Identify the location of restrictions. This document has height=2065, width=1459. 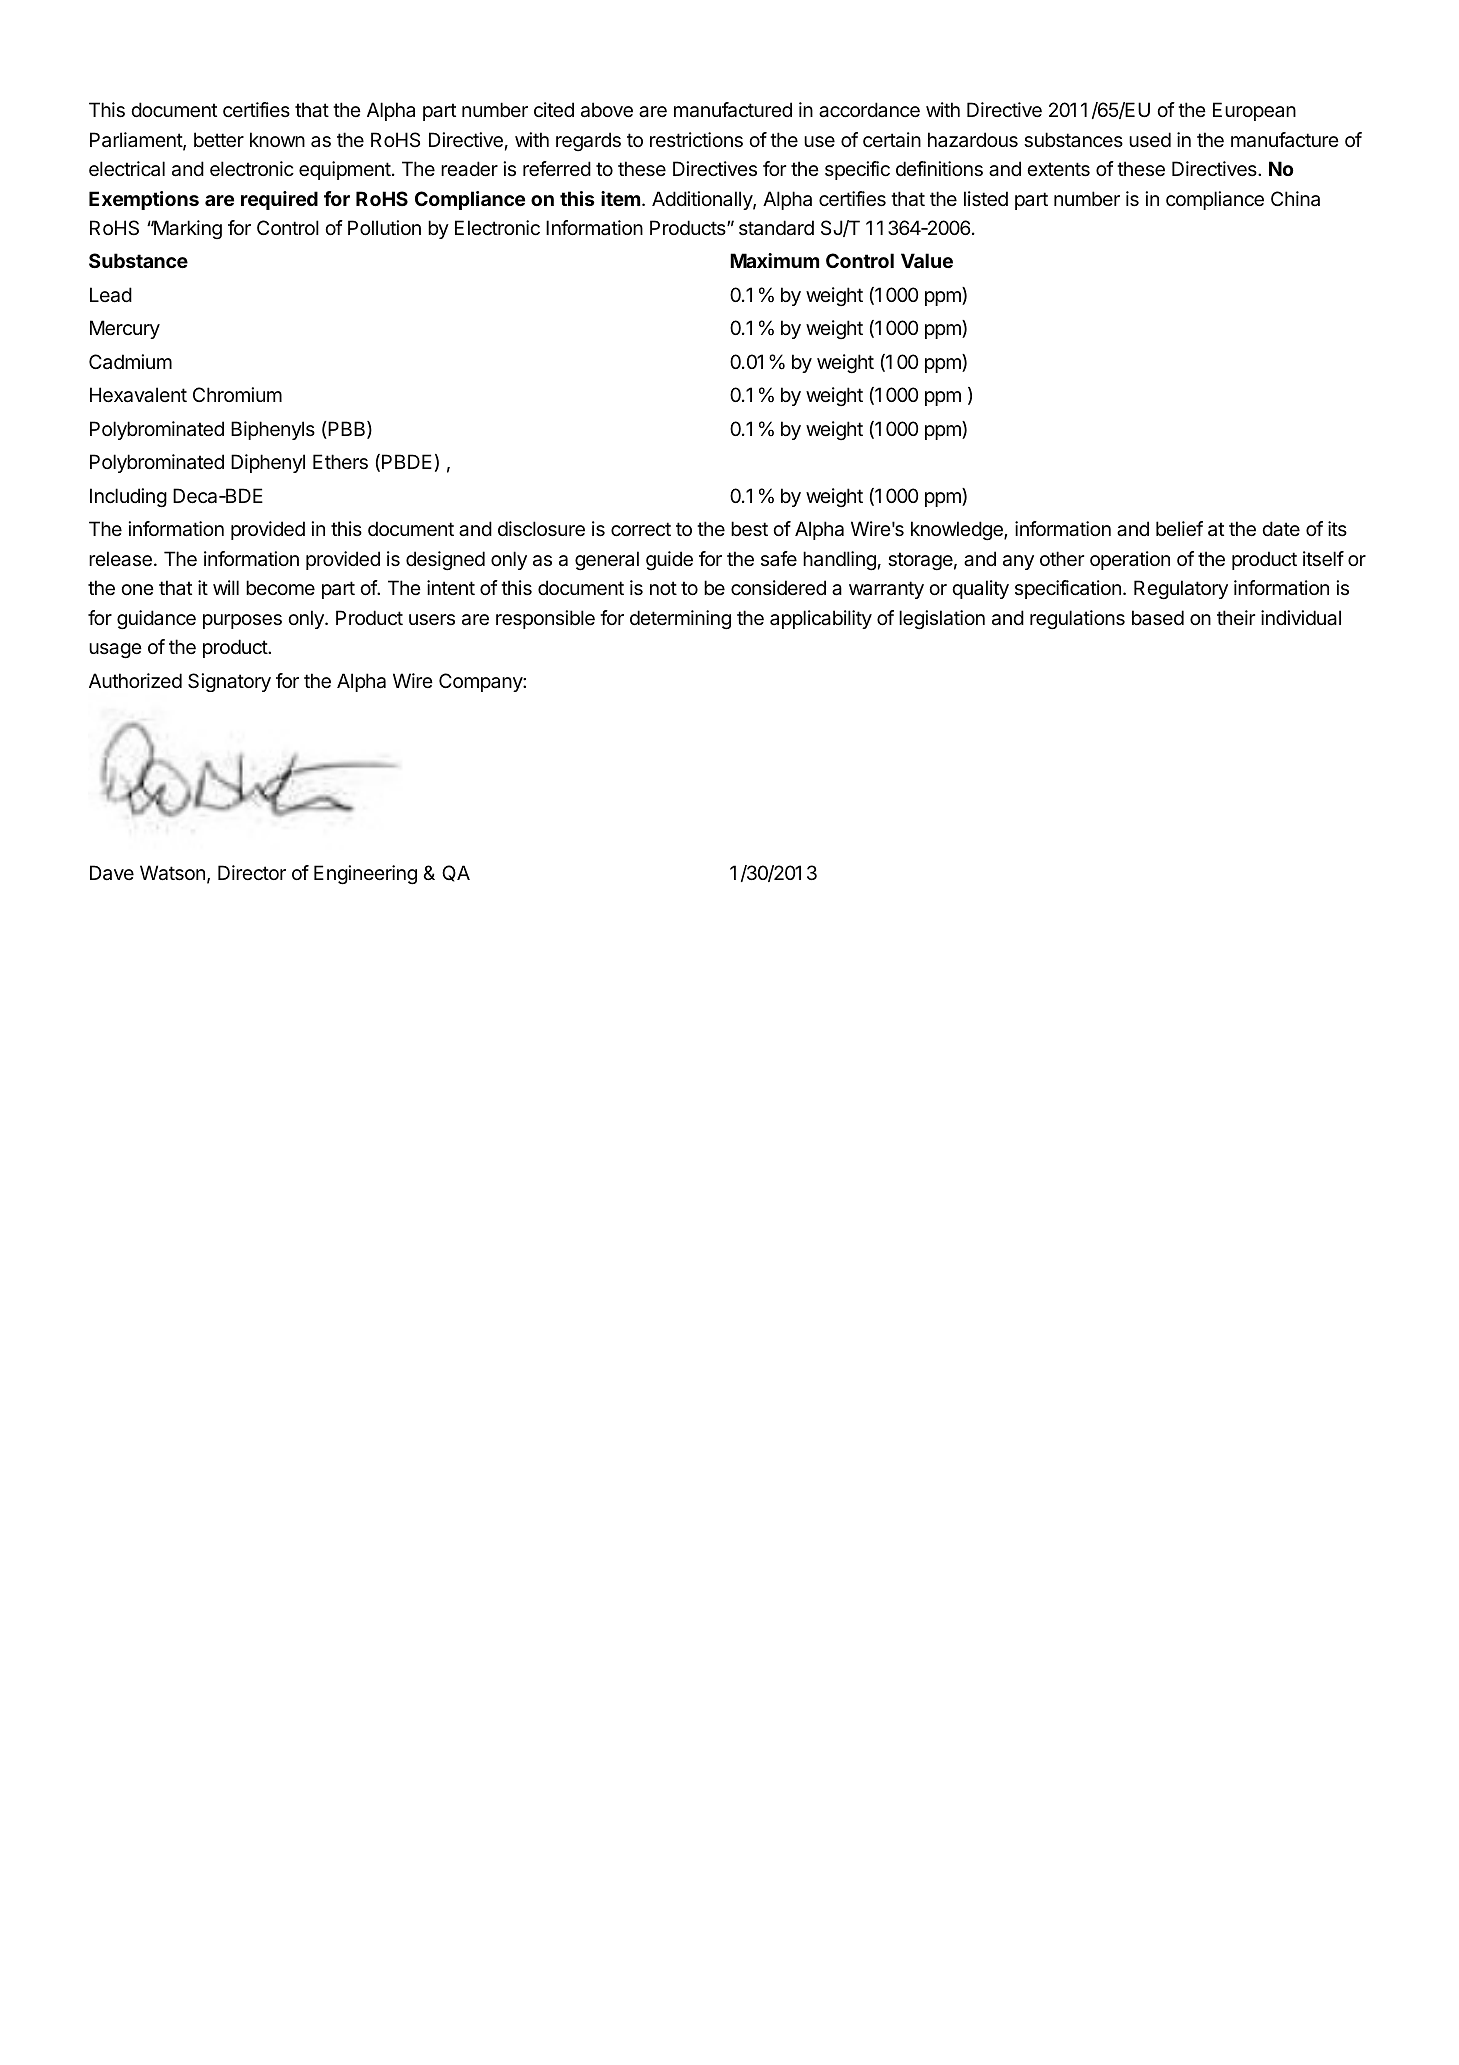
(696, 140).
